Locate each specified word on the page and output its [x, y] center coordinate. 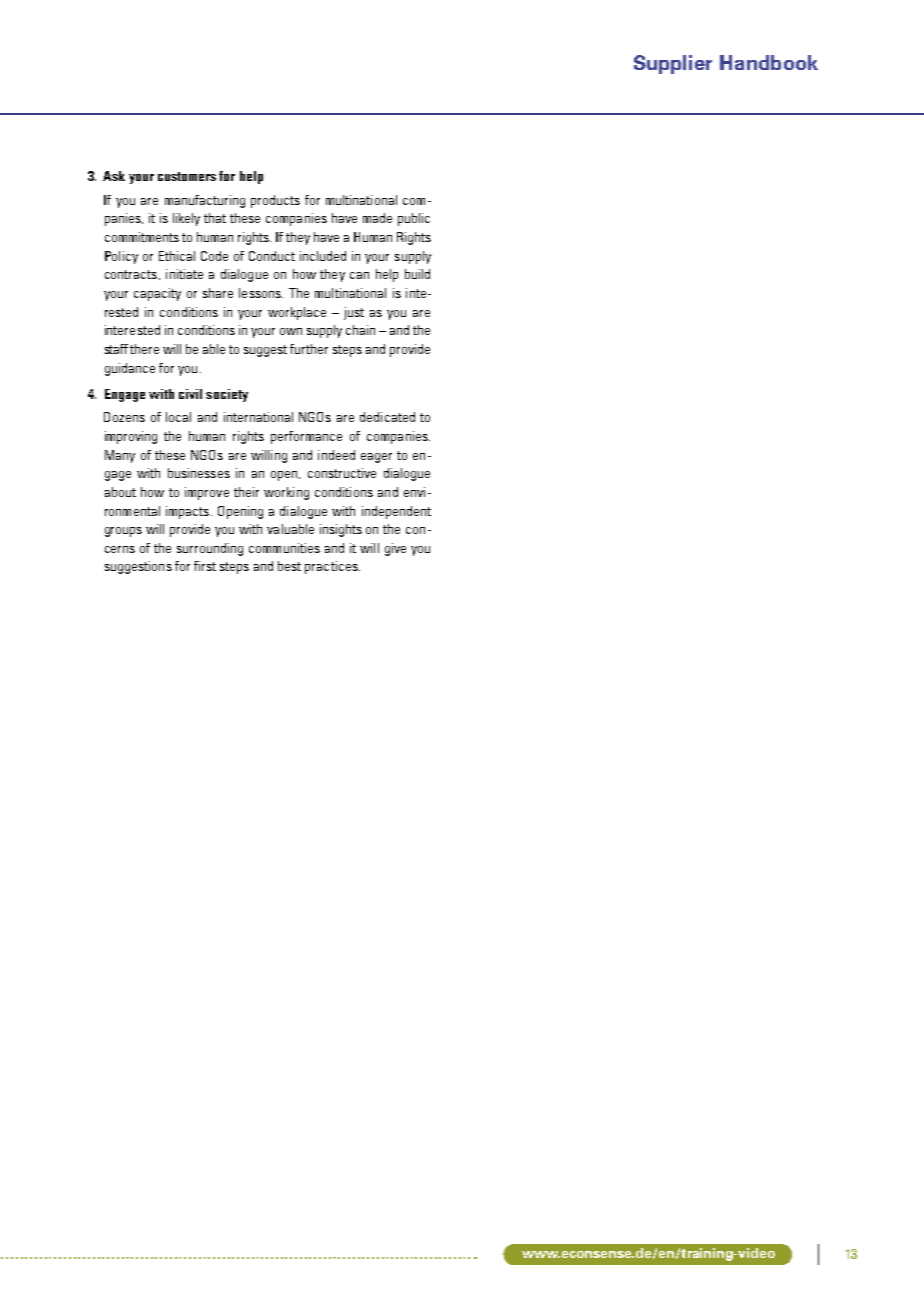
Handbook [769, 62]
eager [376, 458]
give [395, 549]
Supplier [673, 64]
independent [396, 512]
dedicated [387, 417]
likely [186, 219]
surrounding [210, 549]
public [414, 219]
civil [190, 394]
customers [187, 176]
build [417, 274]
